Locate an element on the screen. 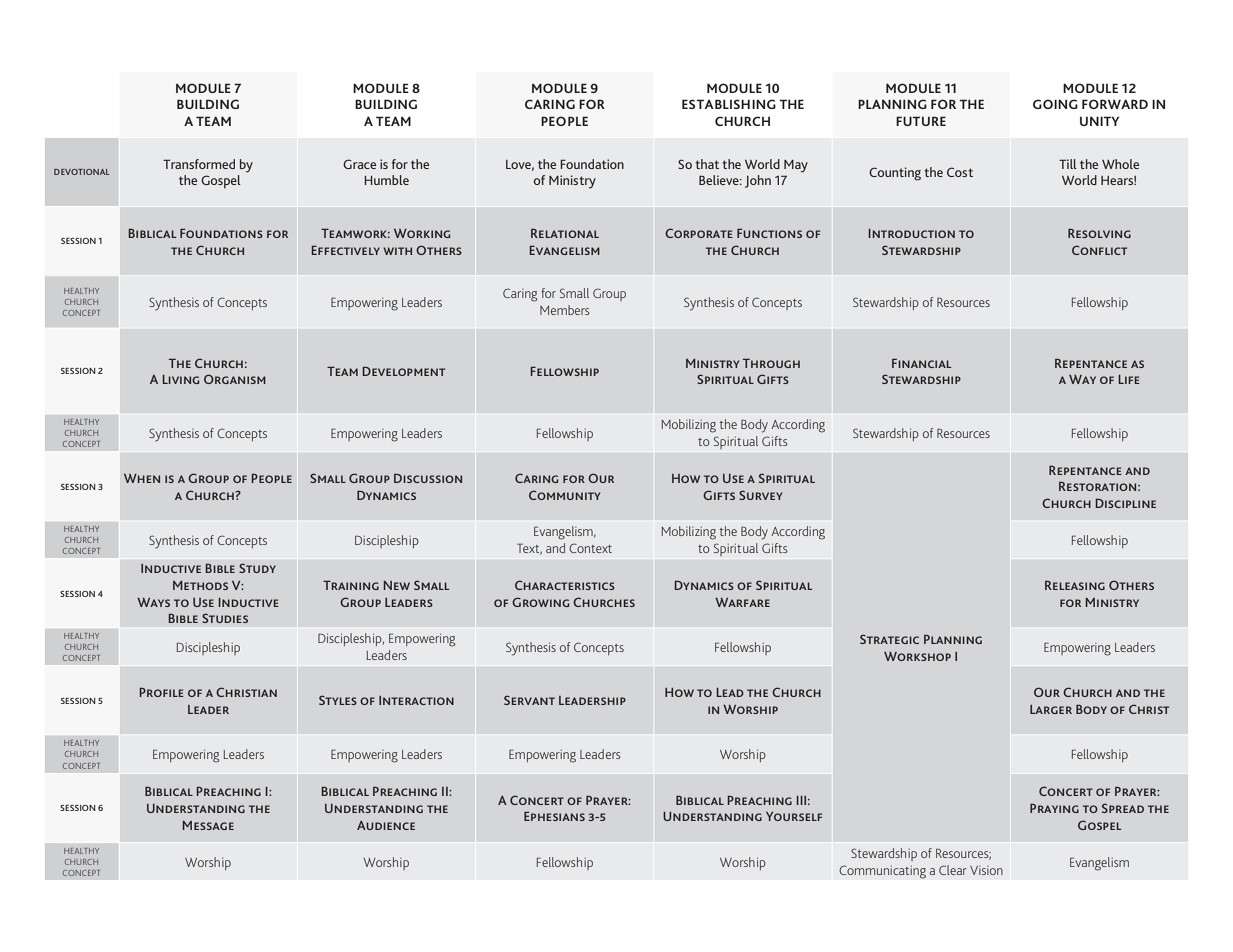 This screenshot has height=952, width=1233. Transformed is located at coordinates (199, 164).
